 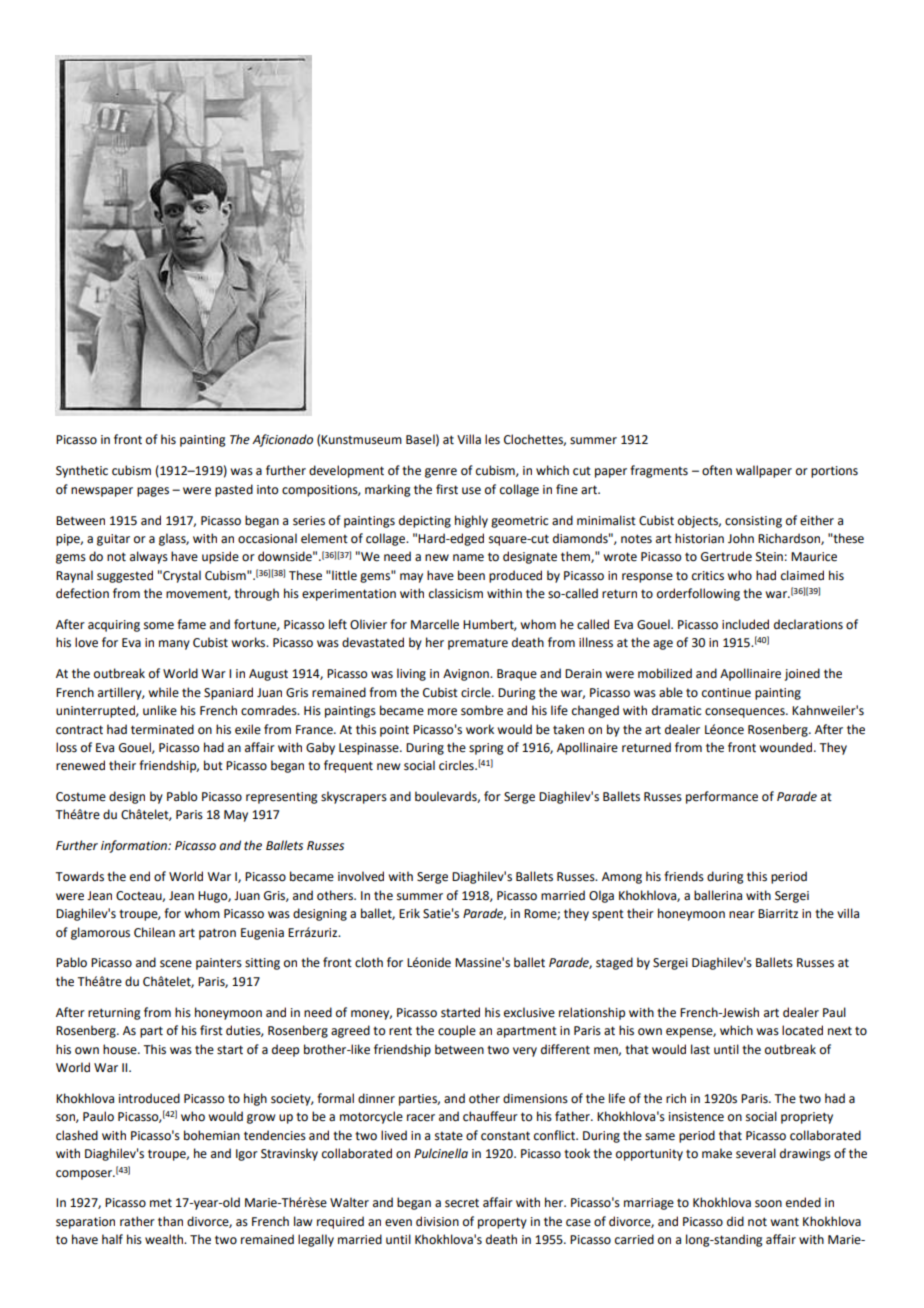 What do you see at coordinates (802, 1030) in the page?
I see `located` at bounding box center [802, 1030].
